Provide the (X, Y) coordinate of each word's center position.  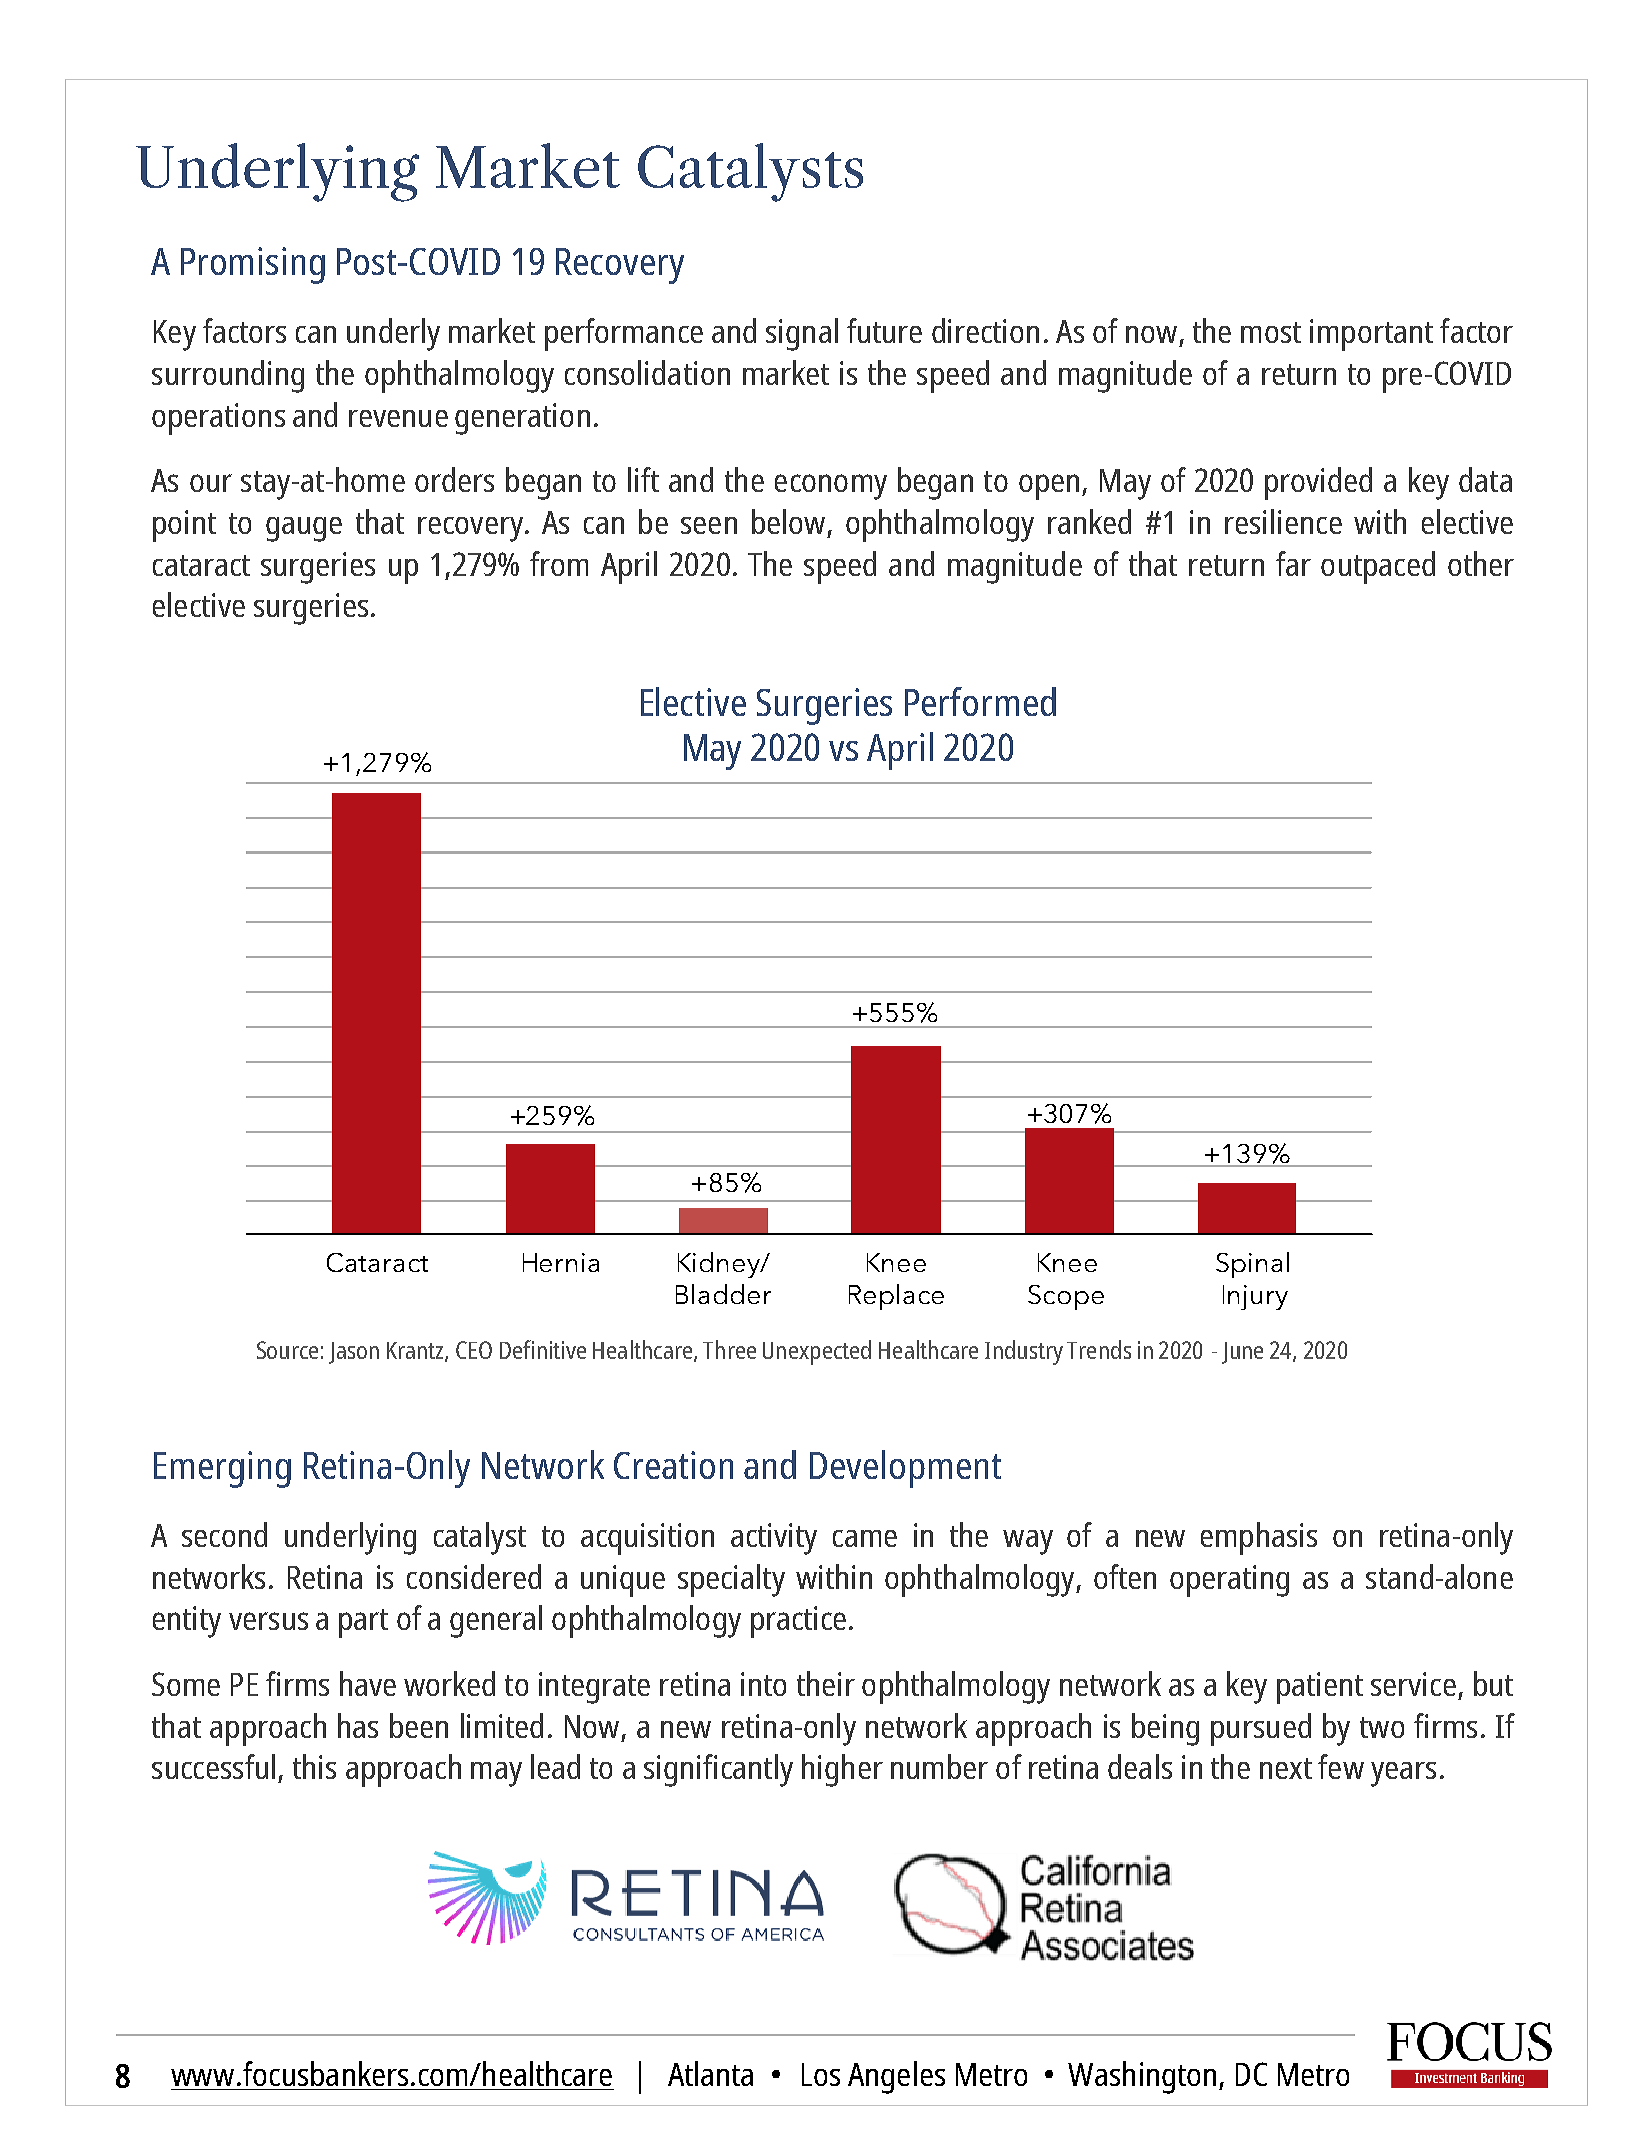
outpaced (1378, 567)
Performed (980, 701)
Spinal (1252, 1265)
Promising (253, 265)
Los (821, 2074)
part (363, 1623)
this (314, 1766)
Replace (896, 1297)
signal (802, 334)
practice (798, 1622)
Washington (1142, 2077)
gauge (304, 529)
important (1371, 335)
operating (1229, 1581)
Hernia (561, 1262)
